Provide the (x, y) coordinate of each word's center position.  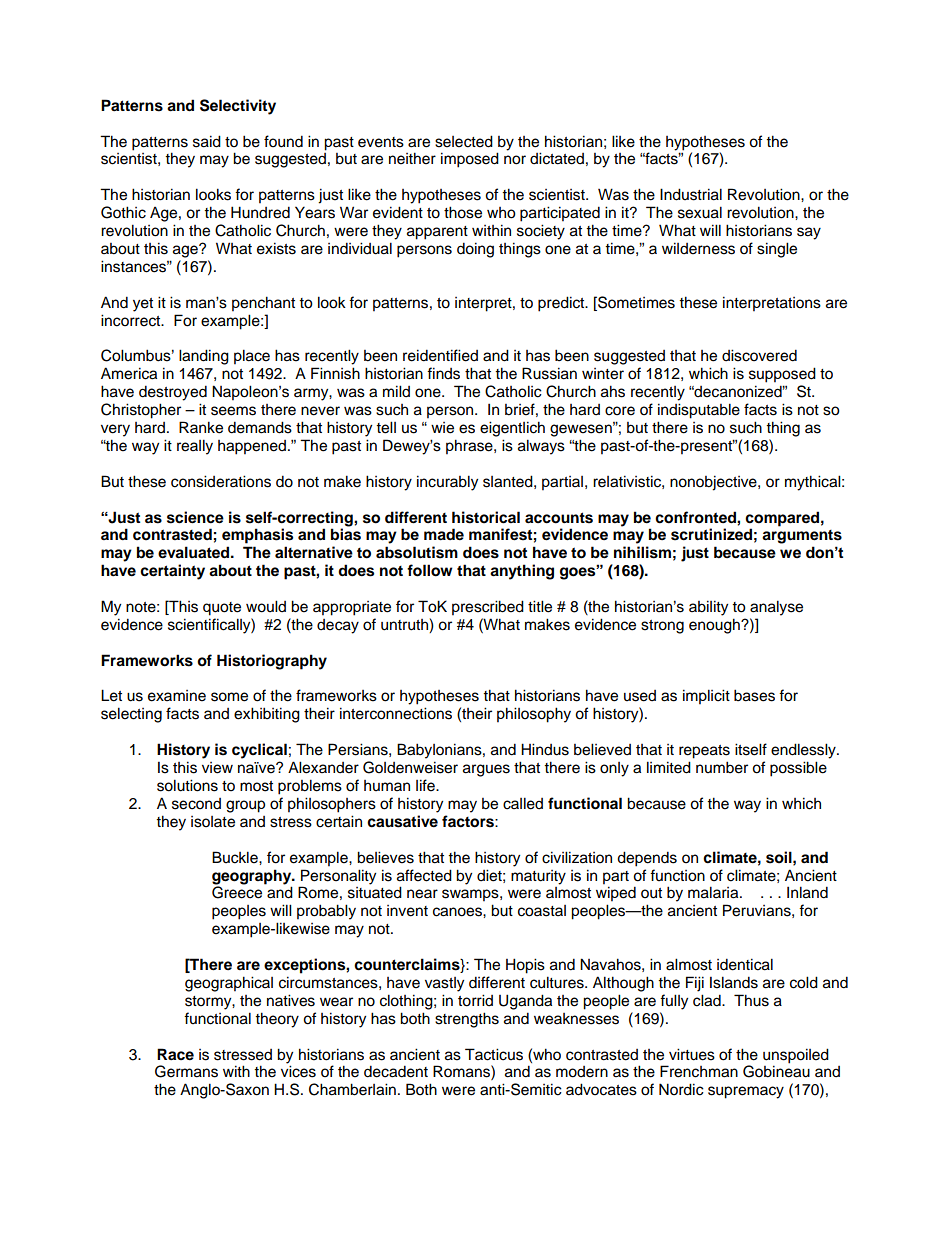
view (217, 768)
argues (486, 770)
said (207, 141)
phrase (470, 447)
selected (464, 141)
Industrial (691, 194)
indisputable (699, 411)
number (722, 767)
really (195, 447)
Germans (186, 1071)
